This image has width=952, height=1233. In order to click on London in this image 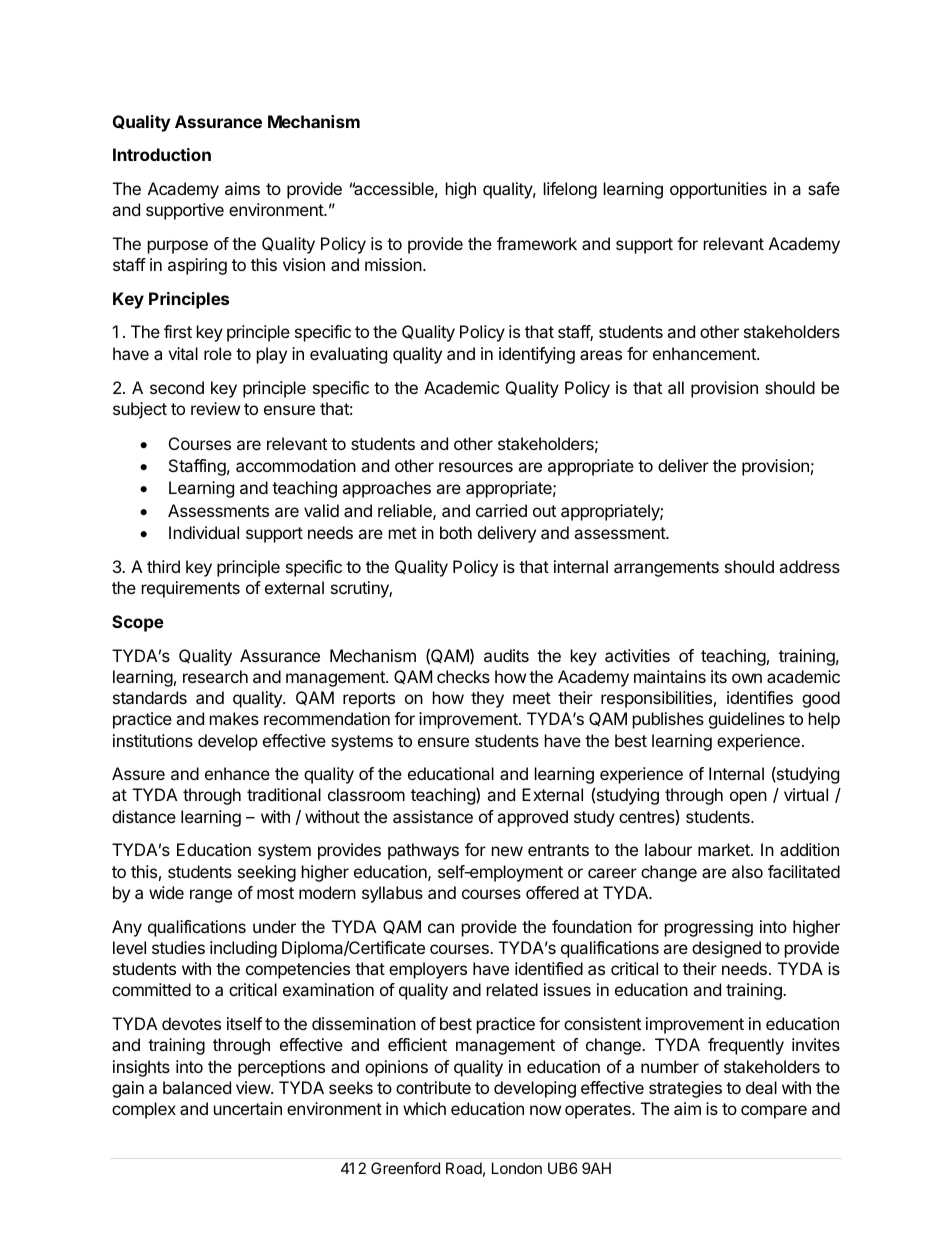, I will do `click(517, 1168)`.
